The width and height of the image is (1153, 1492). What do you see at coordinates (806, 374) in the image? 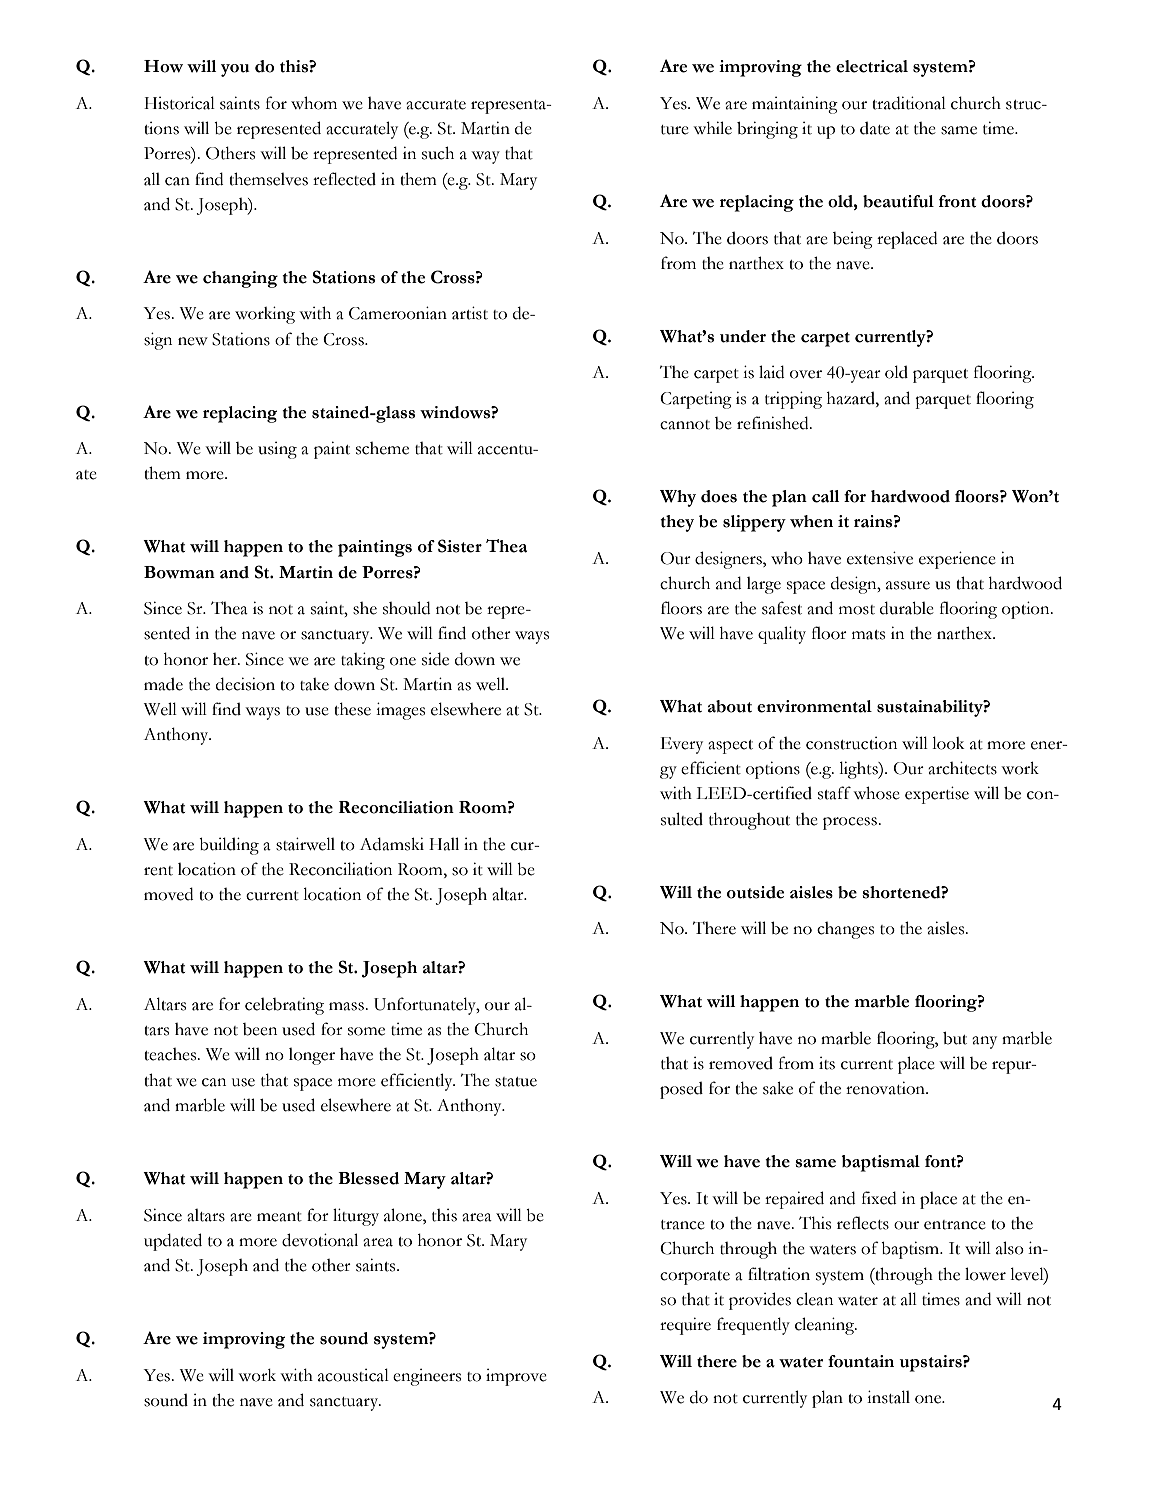
I see `over` at bounding box center [806, 374].
